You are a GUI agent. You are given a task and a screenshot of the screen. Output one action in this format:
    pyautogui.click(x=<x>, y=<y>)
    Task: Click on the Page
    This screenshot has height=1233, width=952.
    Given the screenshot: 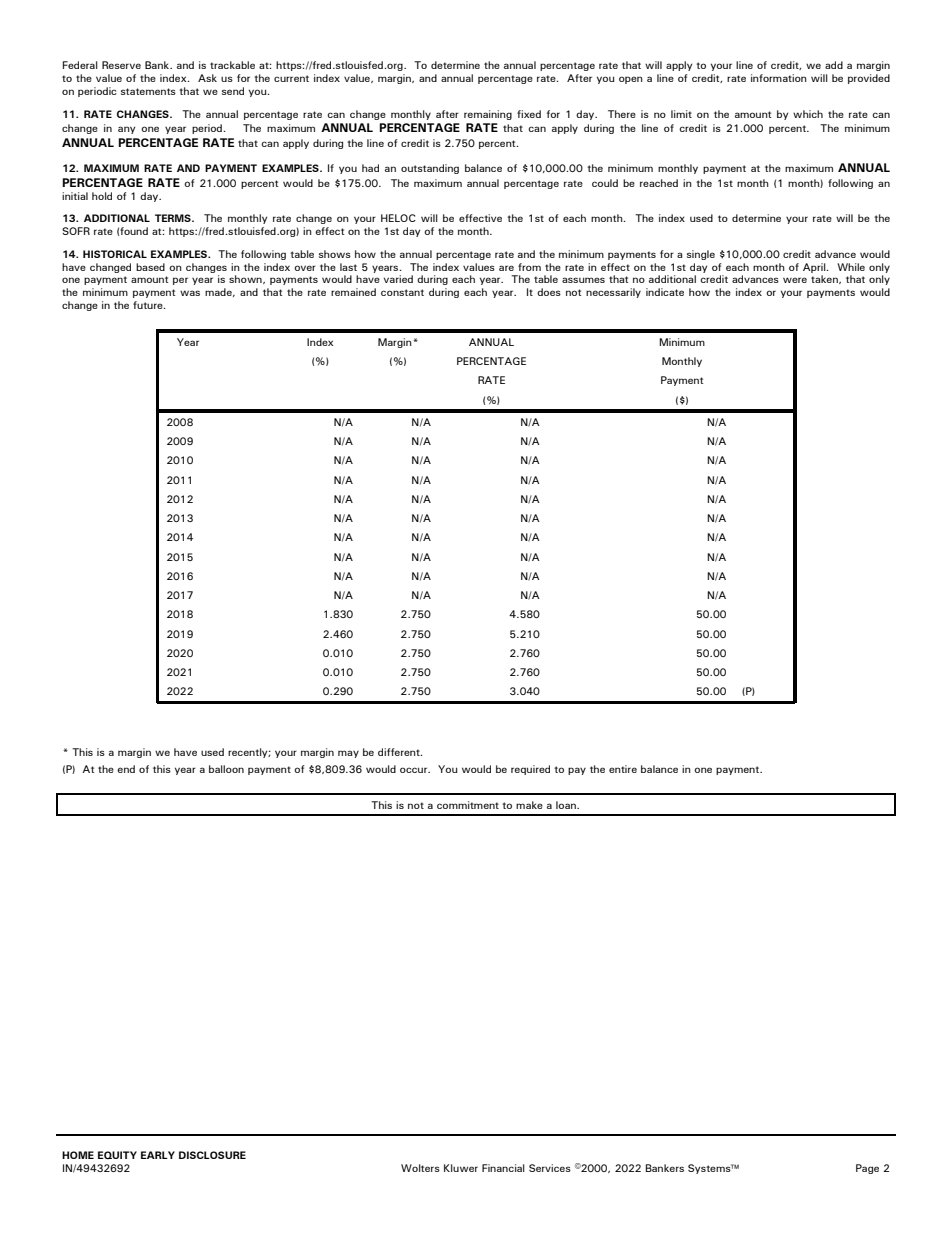 What is the action you would take?
    pyautogui.click(x=867, y=1169)
